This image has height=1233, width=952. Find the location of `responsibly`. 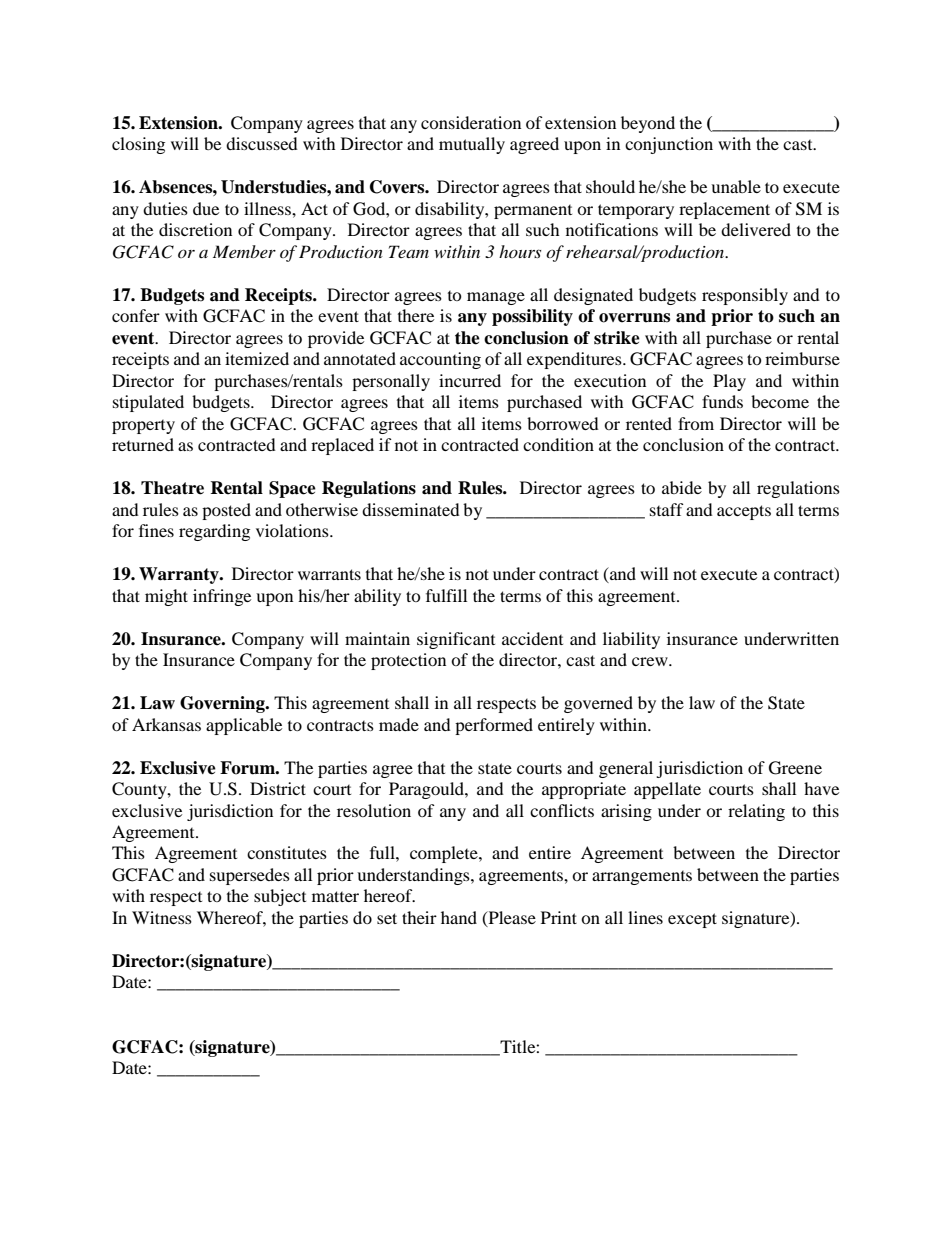

responsibly is located at coordinates (745, 296).
